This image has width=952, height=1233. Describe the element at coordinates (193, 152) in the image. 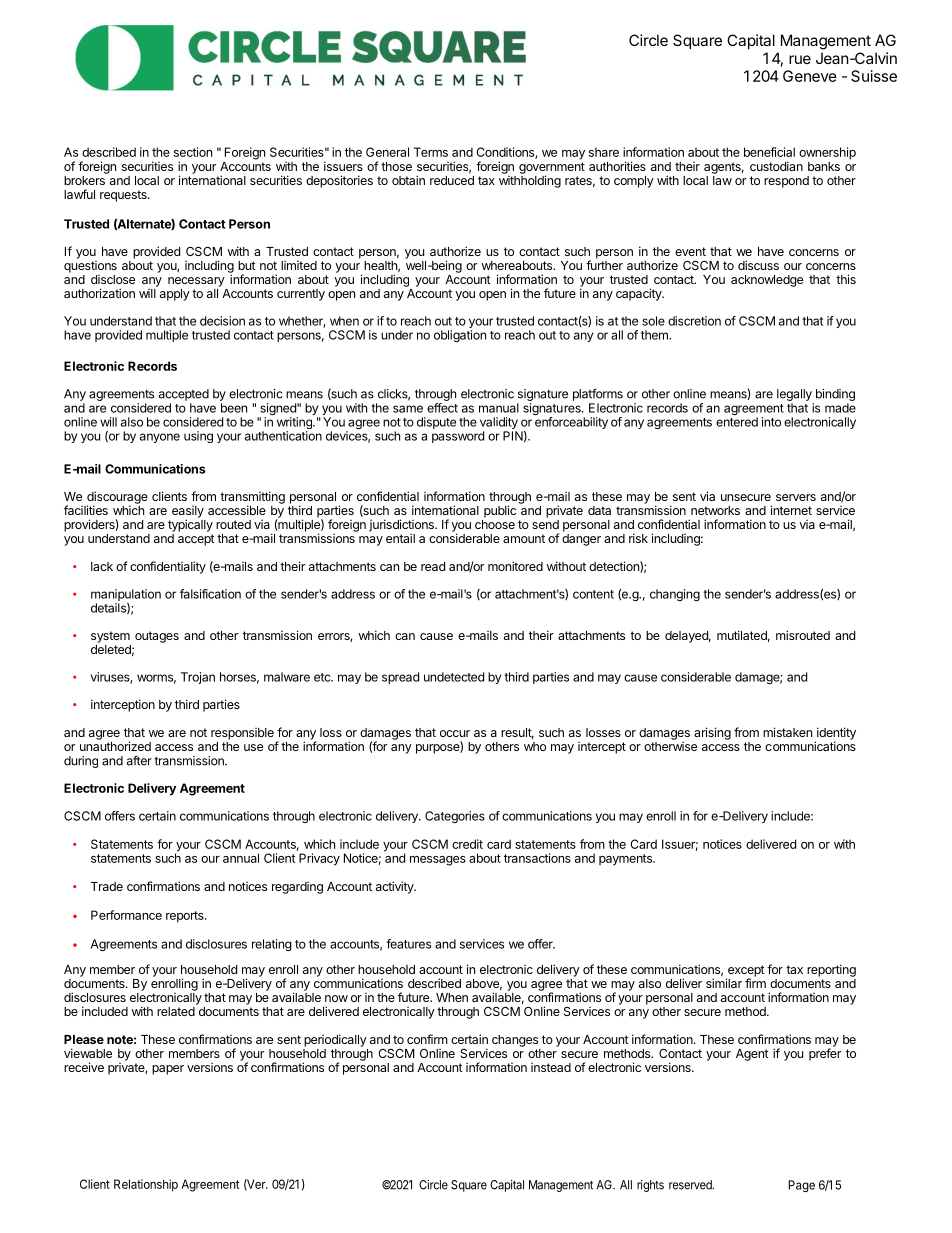

I see `section` at that location.
